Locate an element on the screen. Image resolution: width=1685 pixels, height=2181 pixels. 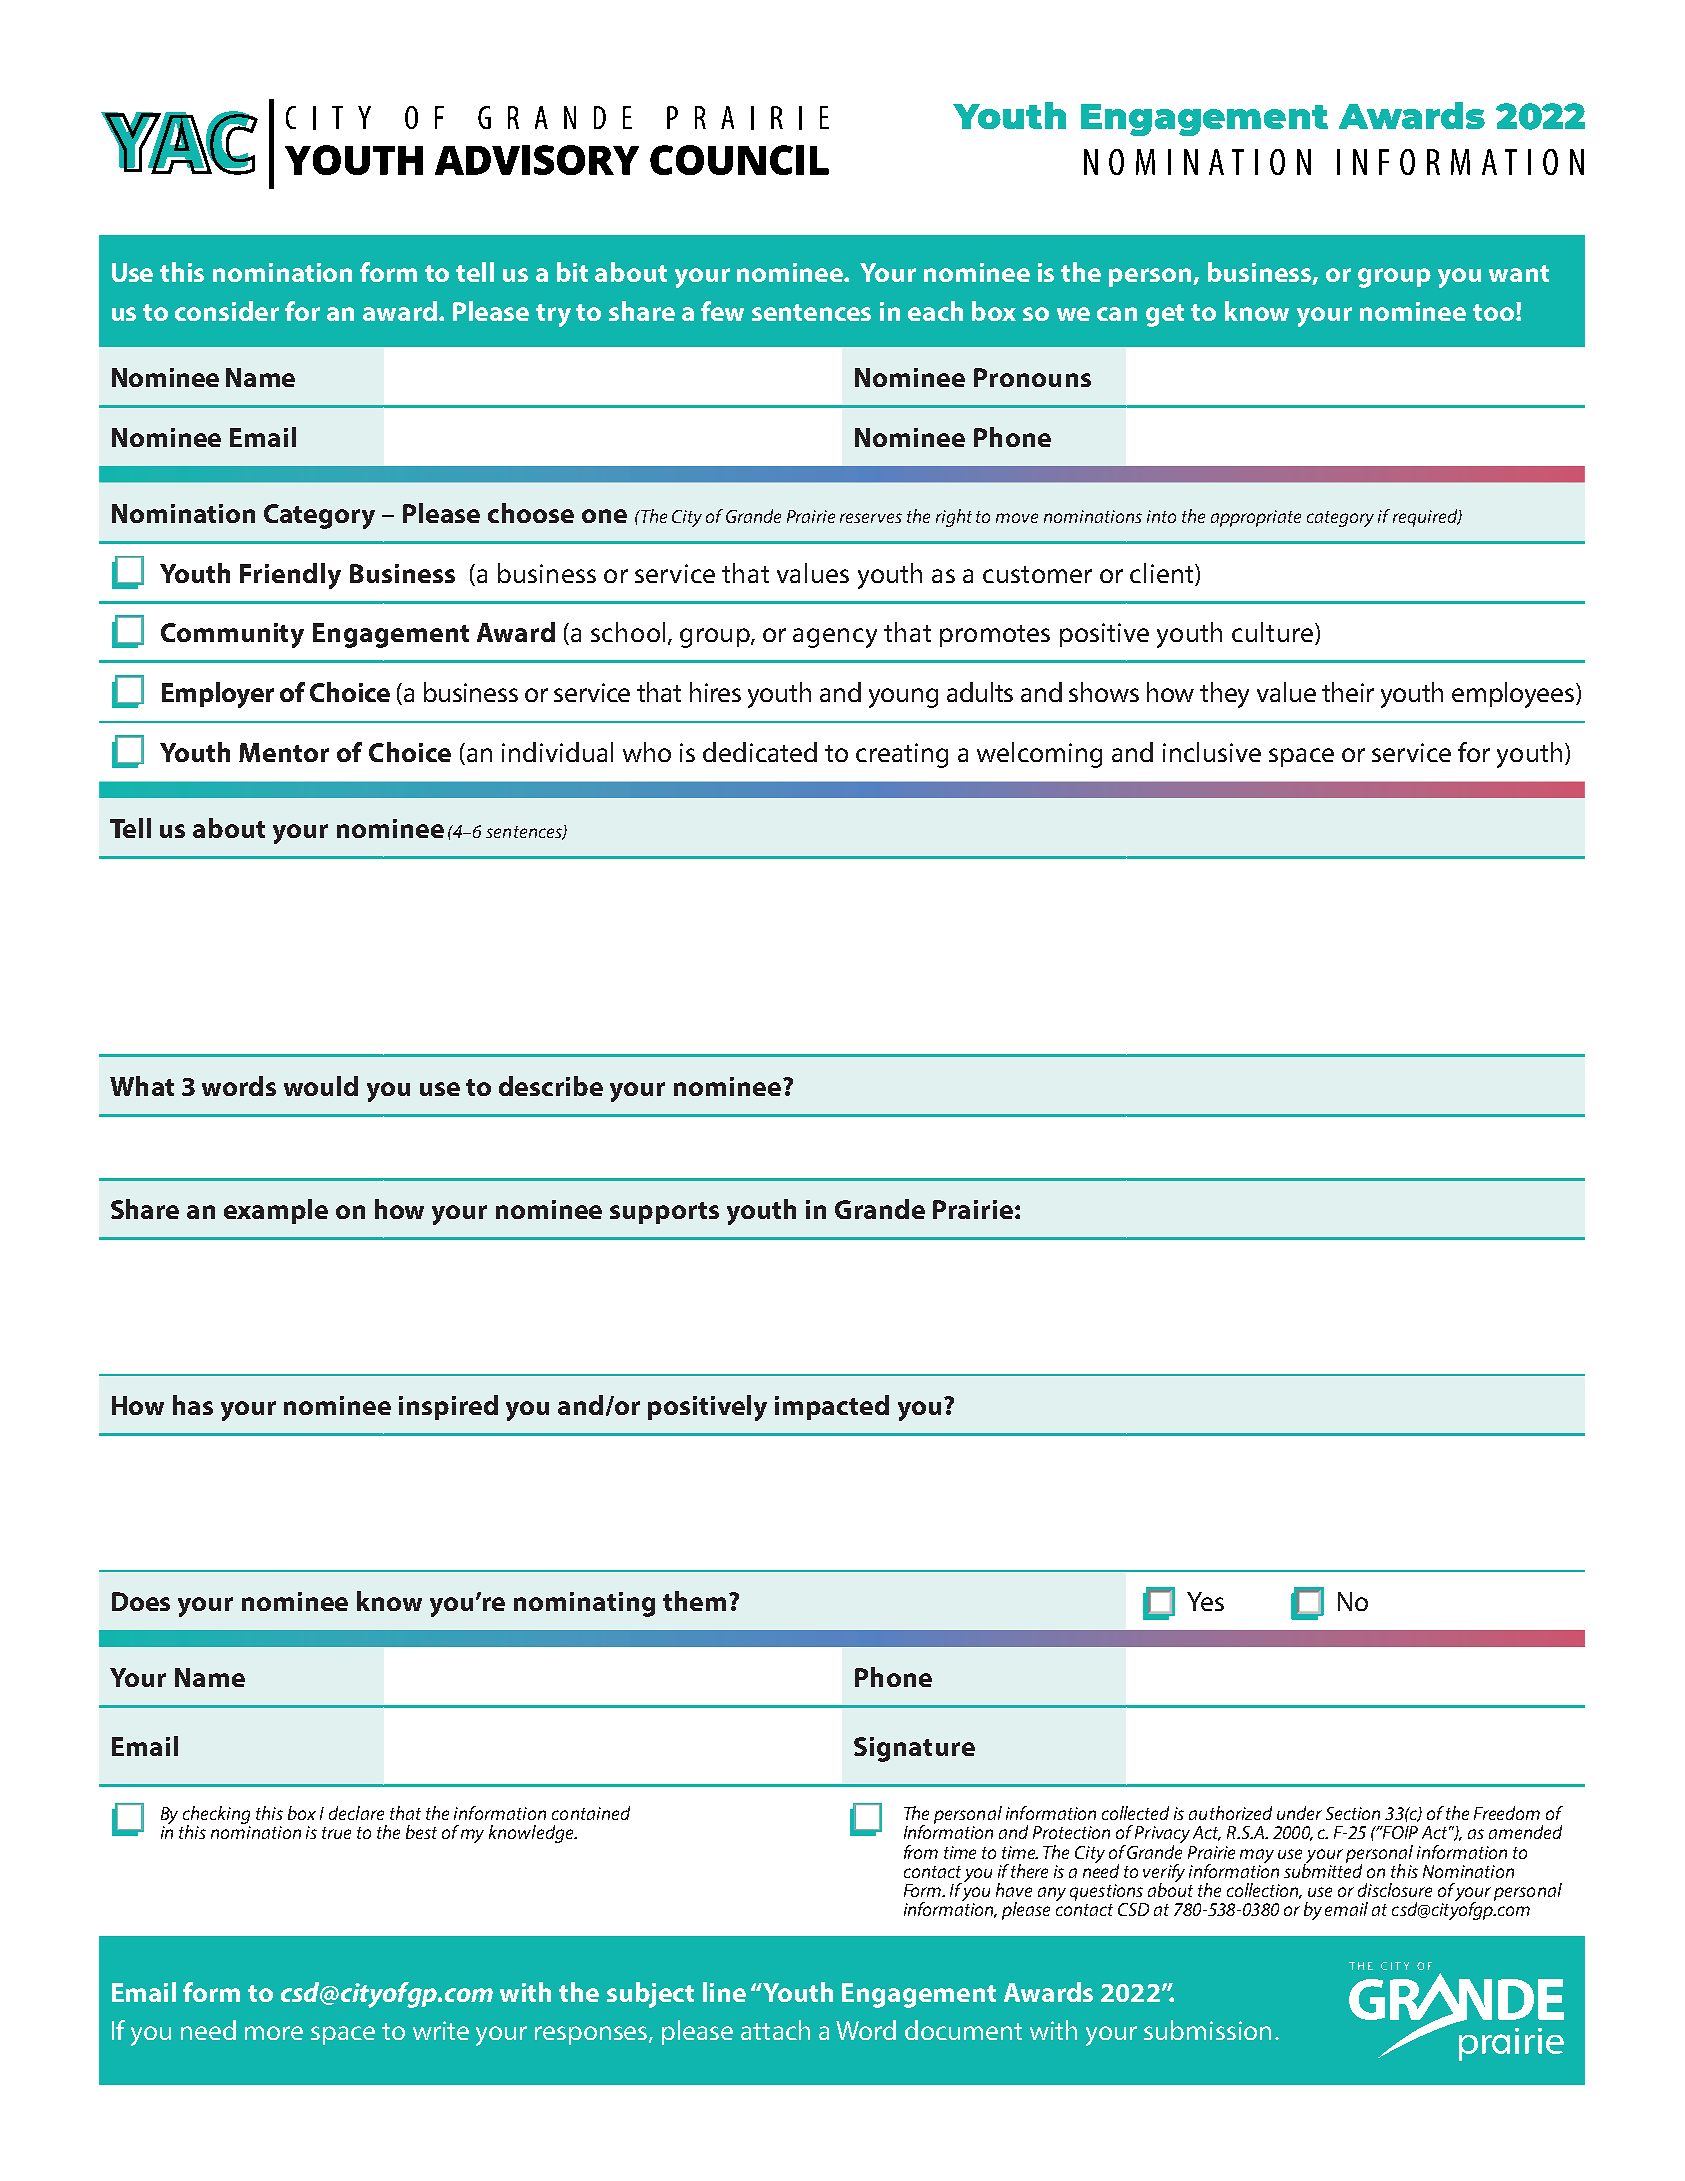
has is located at coordinates (193, 1405).
